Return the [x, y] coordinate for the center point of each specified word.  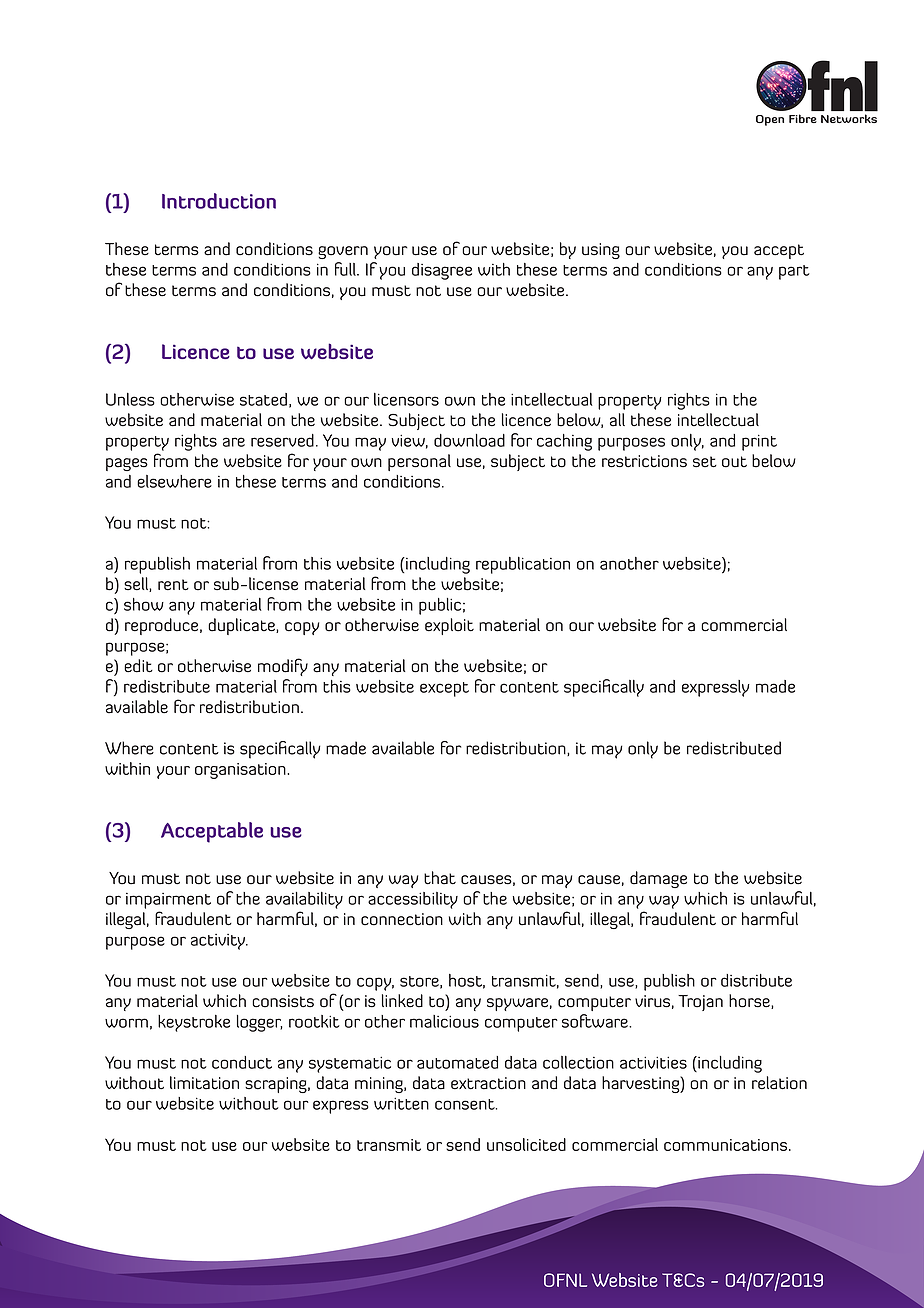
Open [770, 120]
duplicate [242, 626]
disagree [442, 271]
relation [779, 1083]
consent [466, 1104]
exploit [449, 626]
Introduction [219, 201]
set [705, 462]
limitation [204, 1083]
